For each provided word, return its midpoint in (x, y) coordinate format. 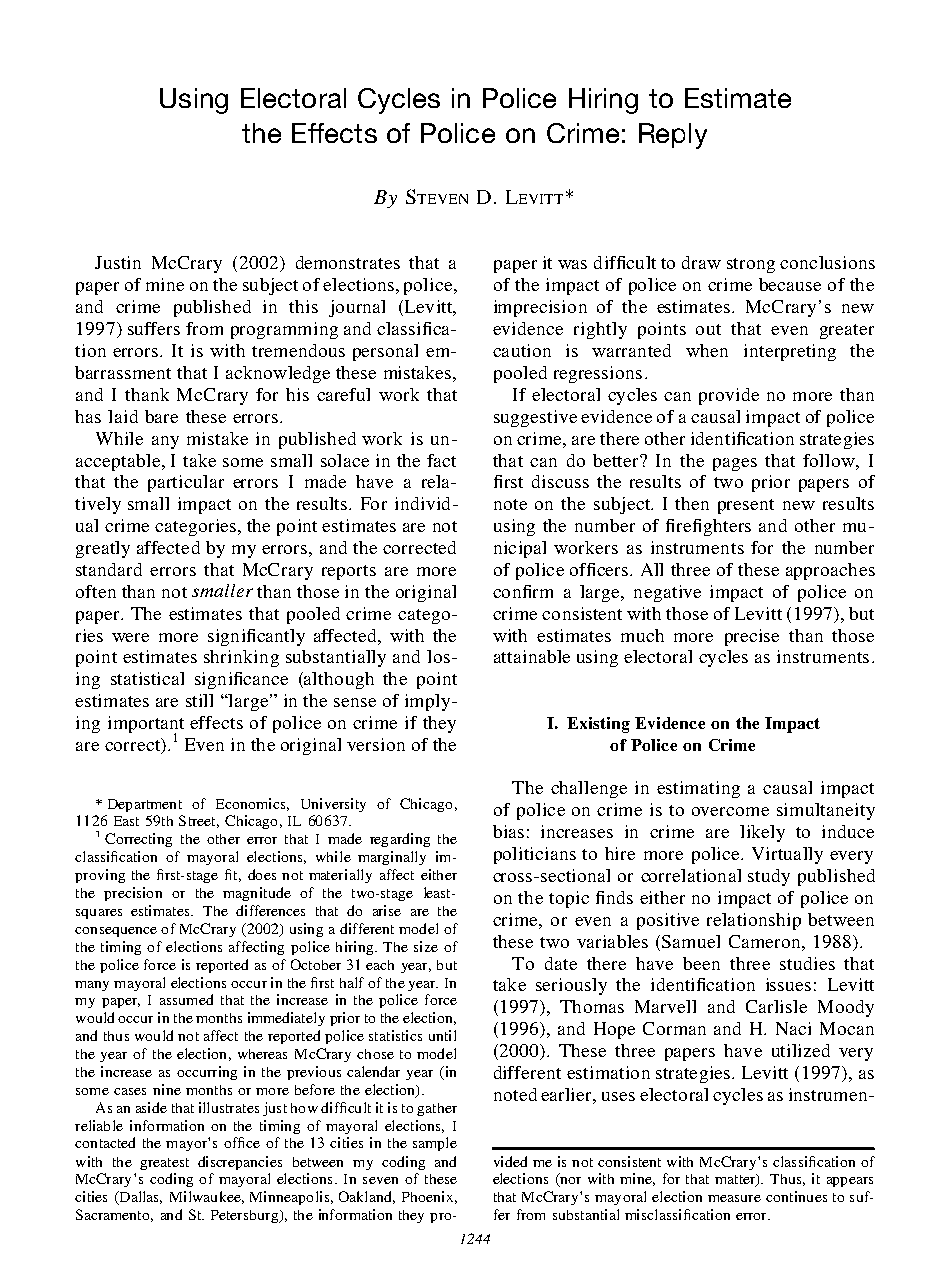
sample (435, 1144)
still (199, 700)
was (572, 264)
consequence (116, 932)
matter (736, 1180)
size (426, 946)
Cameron (766, 941)
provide (729, 396)
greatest (164, 1164)
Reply (673, 136)
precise (752, 637)
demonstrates (348, 262)
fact (441, 460)
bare (161, 416)
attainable (532, 656)
